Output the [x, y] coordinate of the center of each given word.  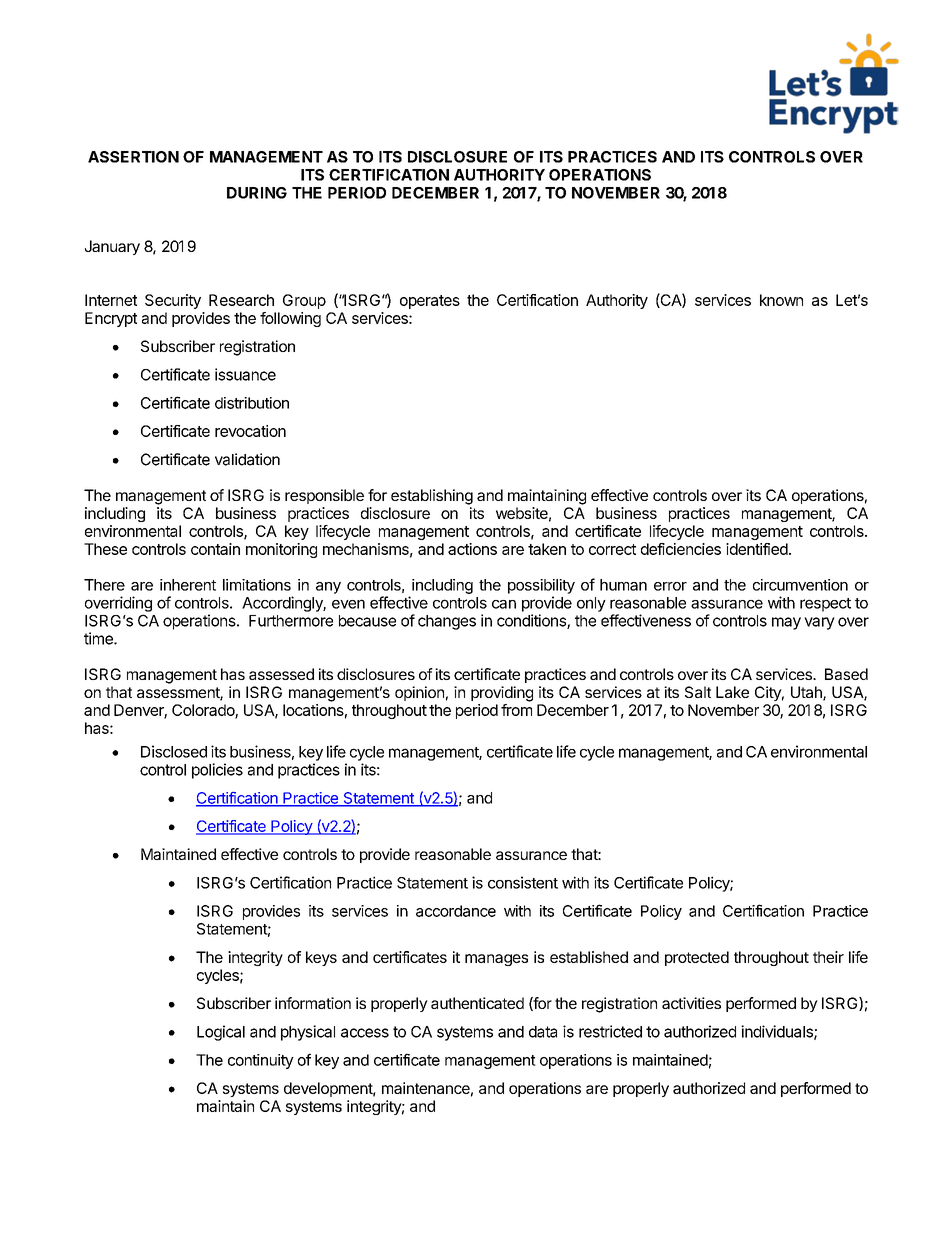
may [786, 623]
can [504, 604]
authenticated [477, 1003]
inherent [188, 585]
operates [430, 302]
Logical [221, 1033]
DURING [257, 193]
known [781, 300]
